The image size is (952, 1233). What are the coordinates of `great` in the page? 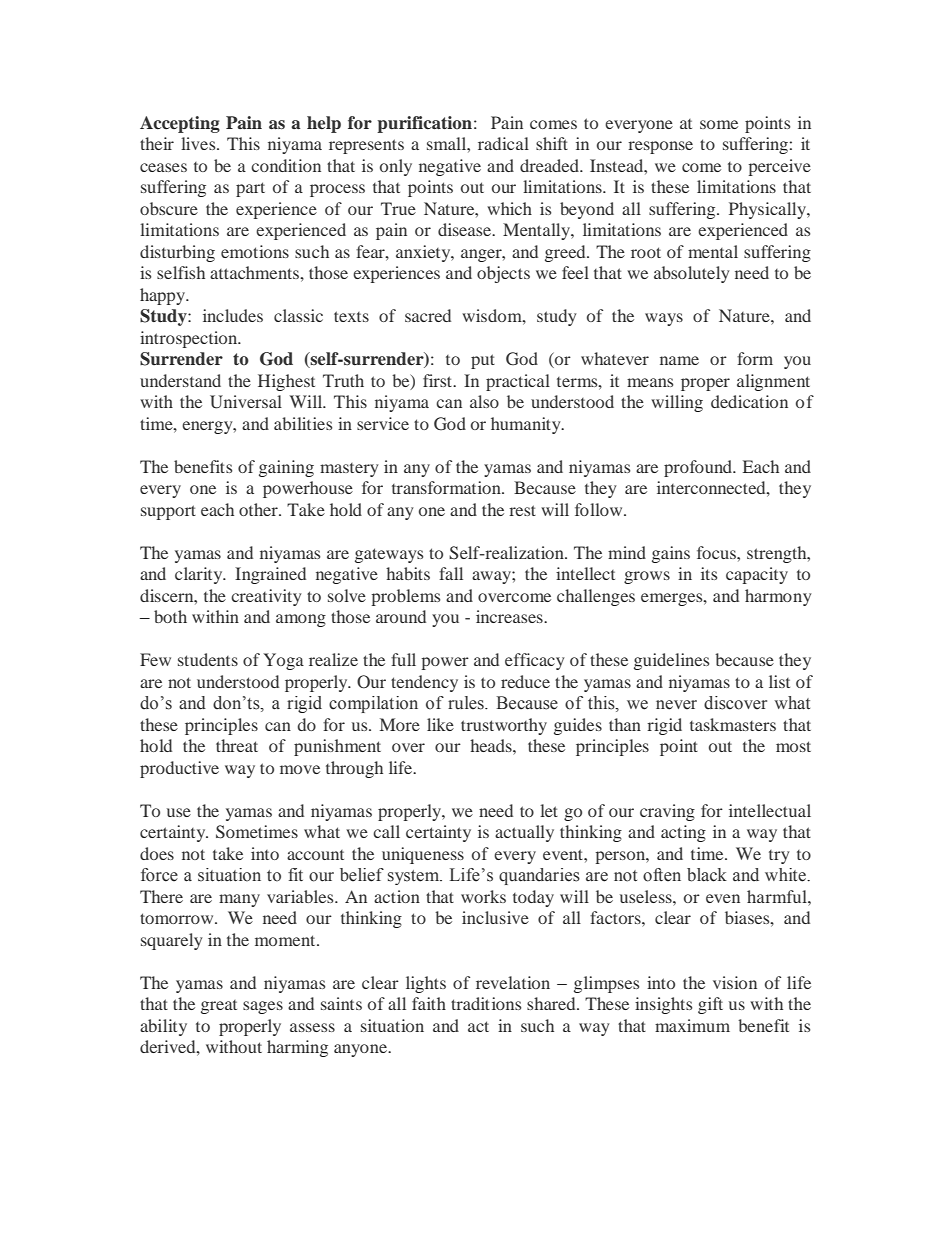 It's located at (219, 1007).
